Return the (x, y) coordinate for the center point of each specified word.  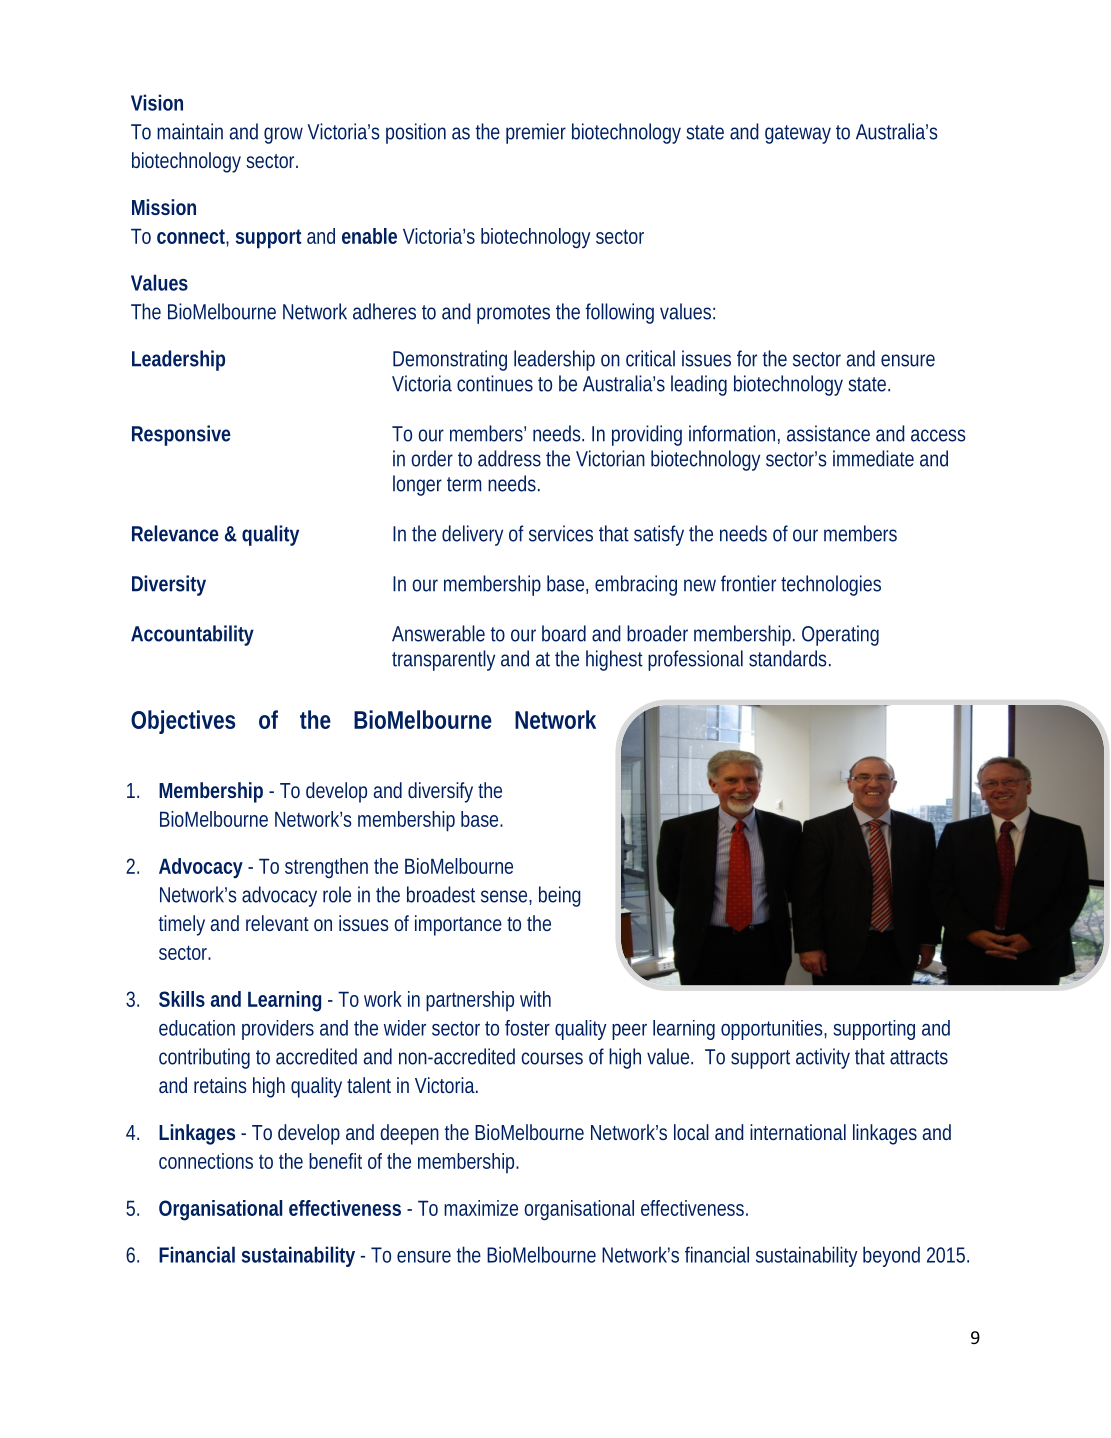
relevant (277, 923)
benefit (335, 1161)
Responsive (181, 435)
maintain (190, 131)
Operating (840, 635)
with (535, 999)
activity (823, 1058)
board (564, 633)
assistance (828, 433)
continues (495, 383)
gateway (798, 134)
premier (536, 133)
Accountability (192, 635)
